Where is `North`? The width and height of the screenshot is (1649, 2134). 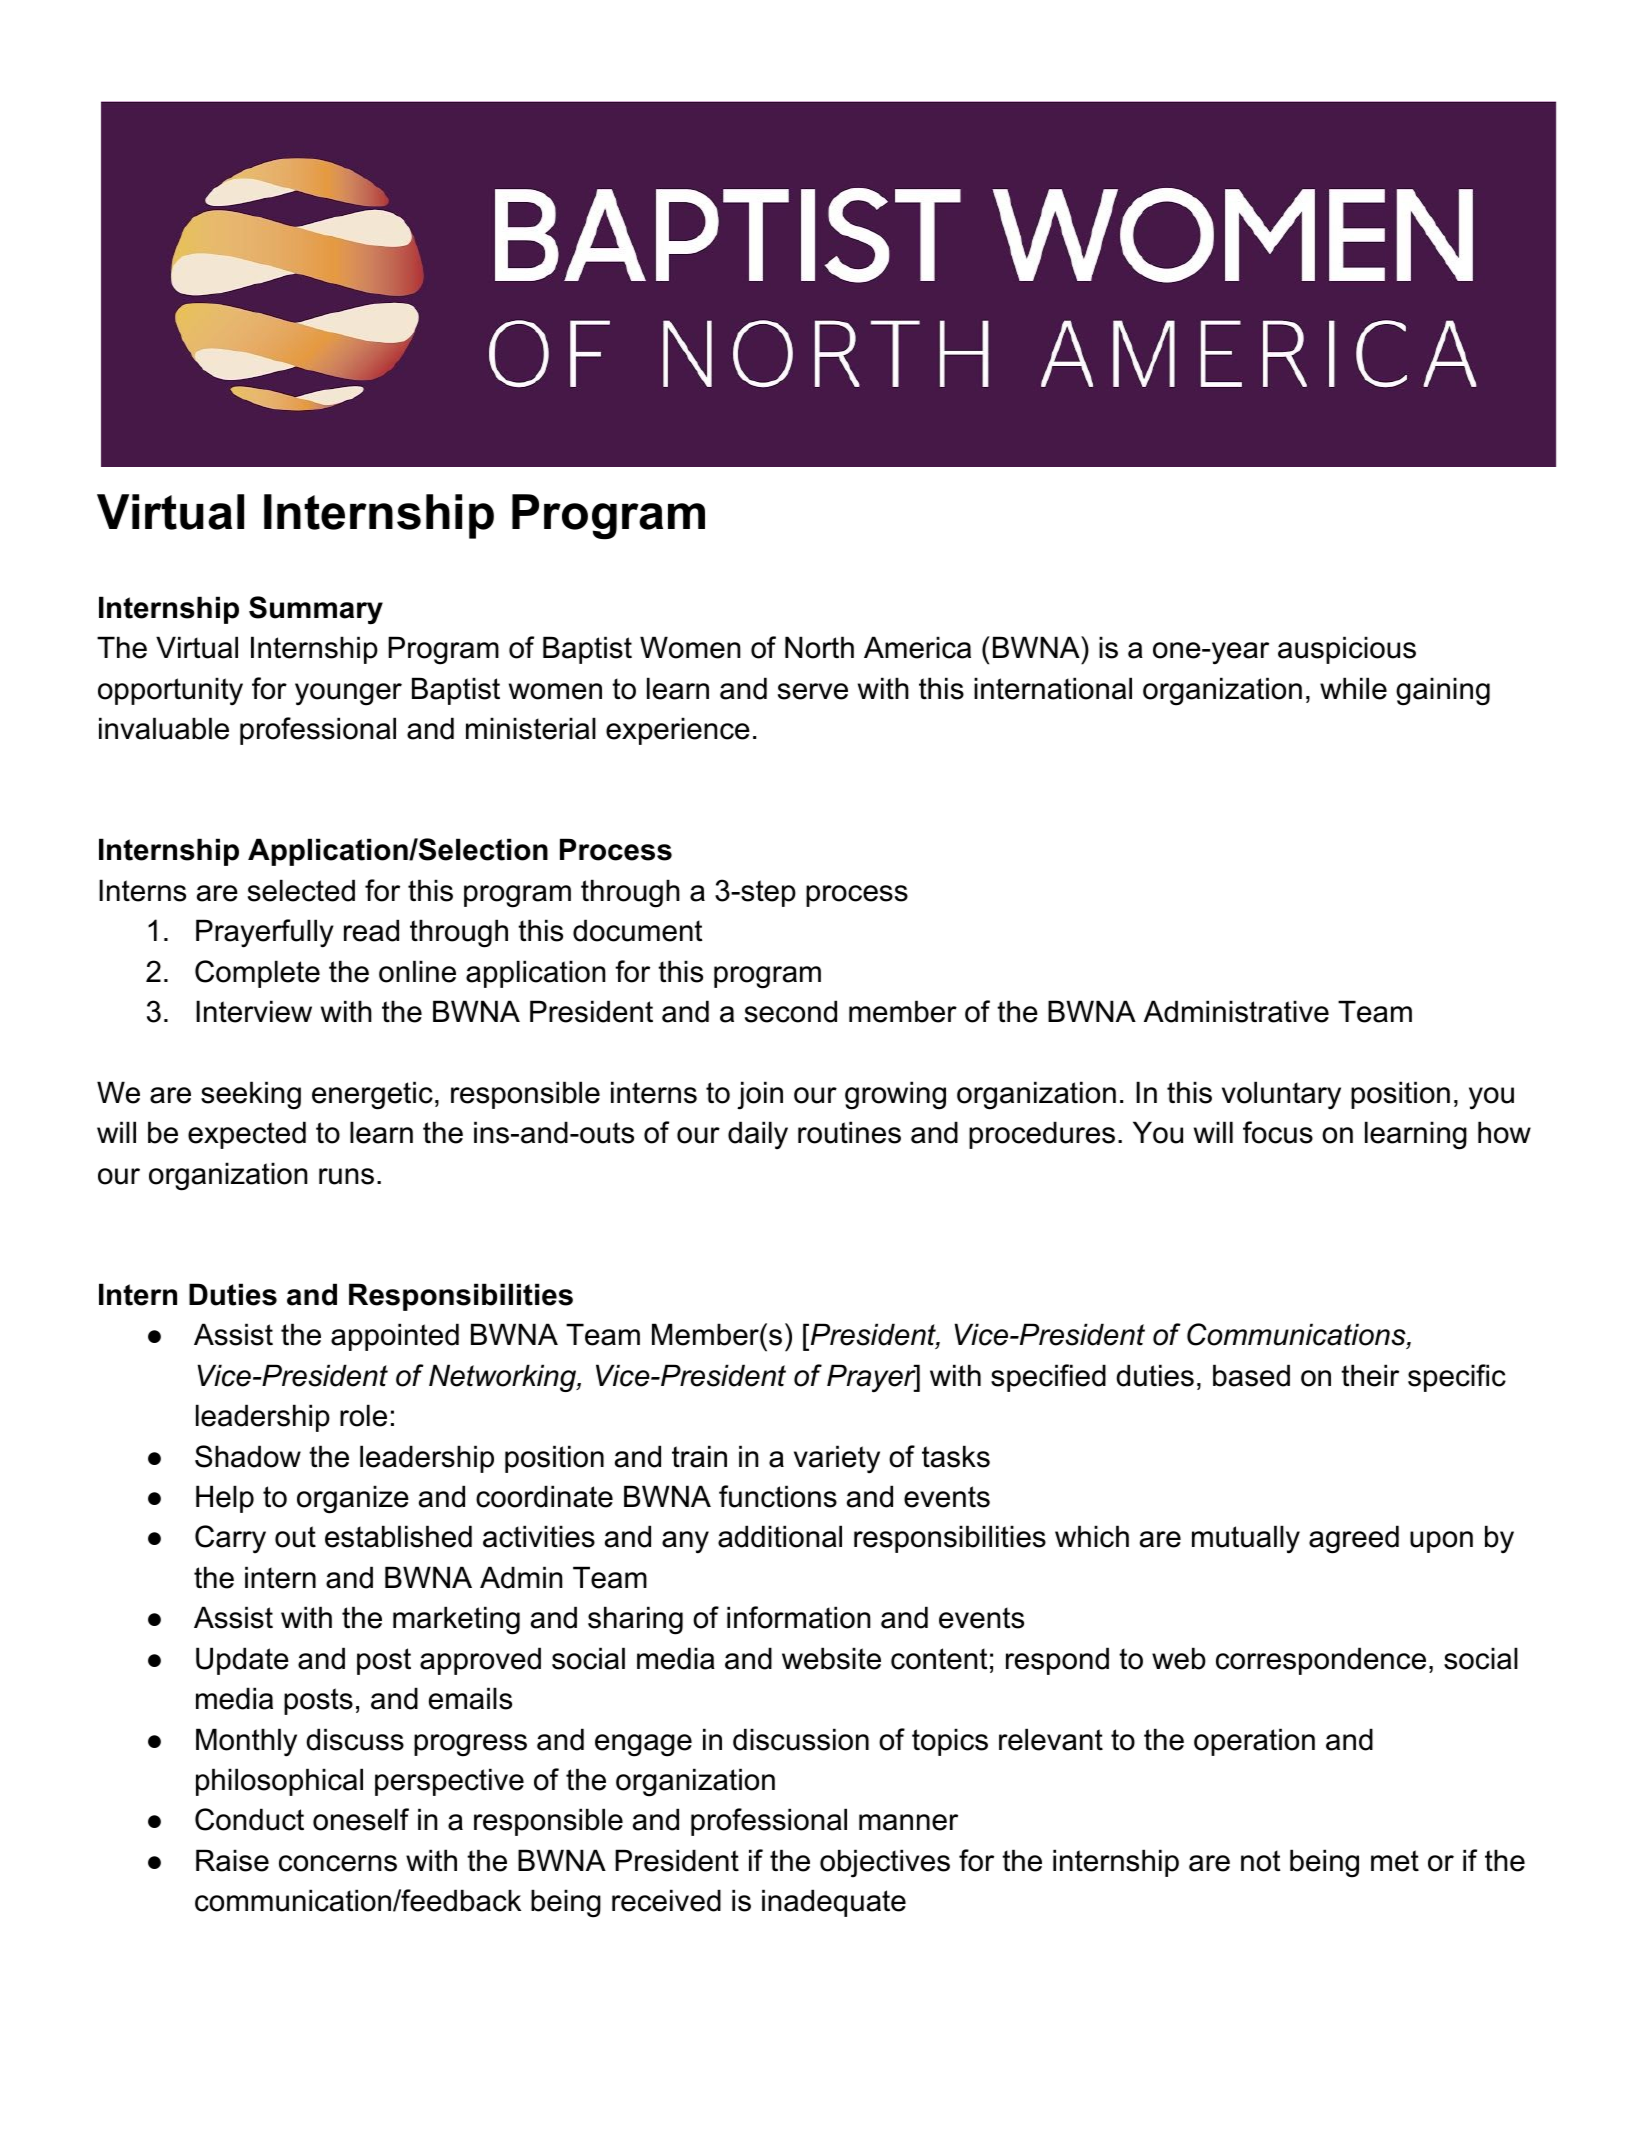
North is located at coordinates (819, 647).
